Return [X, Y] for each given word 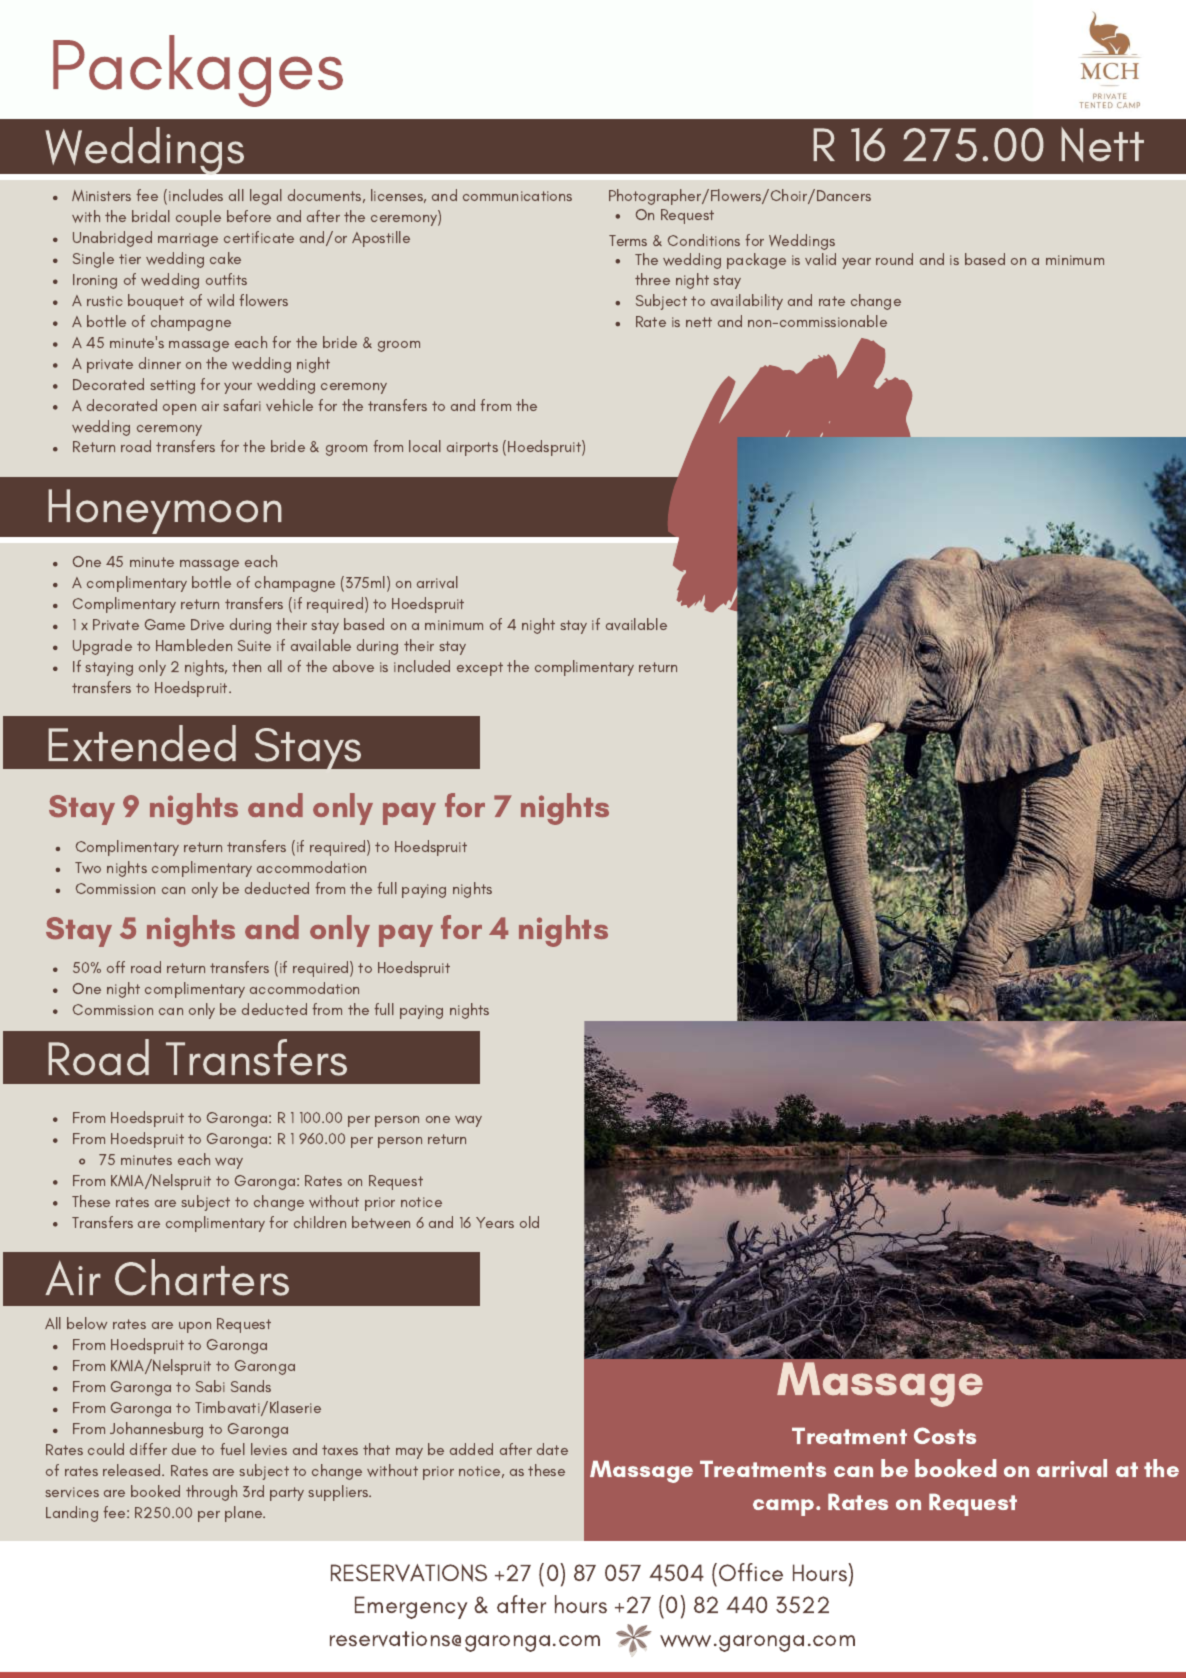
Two [88, 868]
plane [245, 1514]
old [529, 1222]
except [480, 669]
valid [820, 259]
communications [517, 196]
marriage [188, 240]
